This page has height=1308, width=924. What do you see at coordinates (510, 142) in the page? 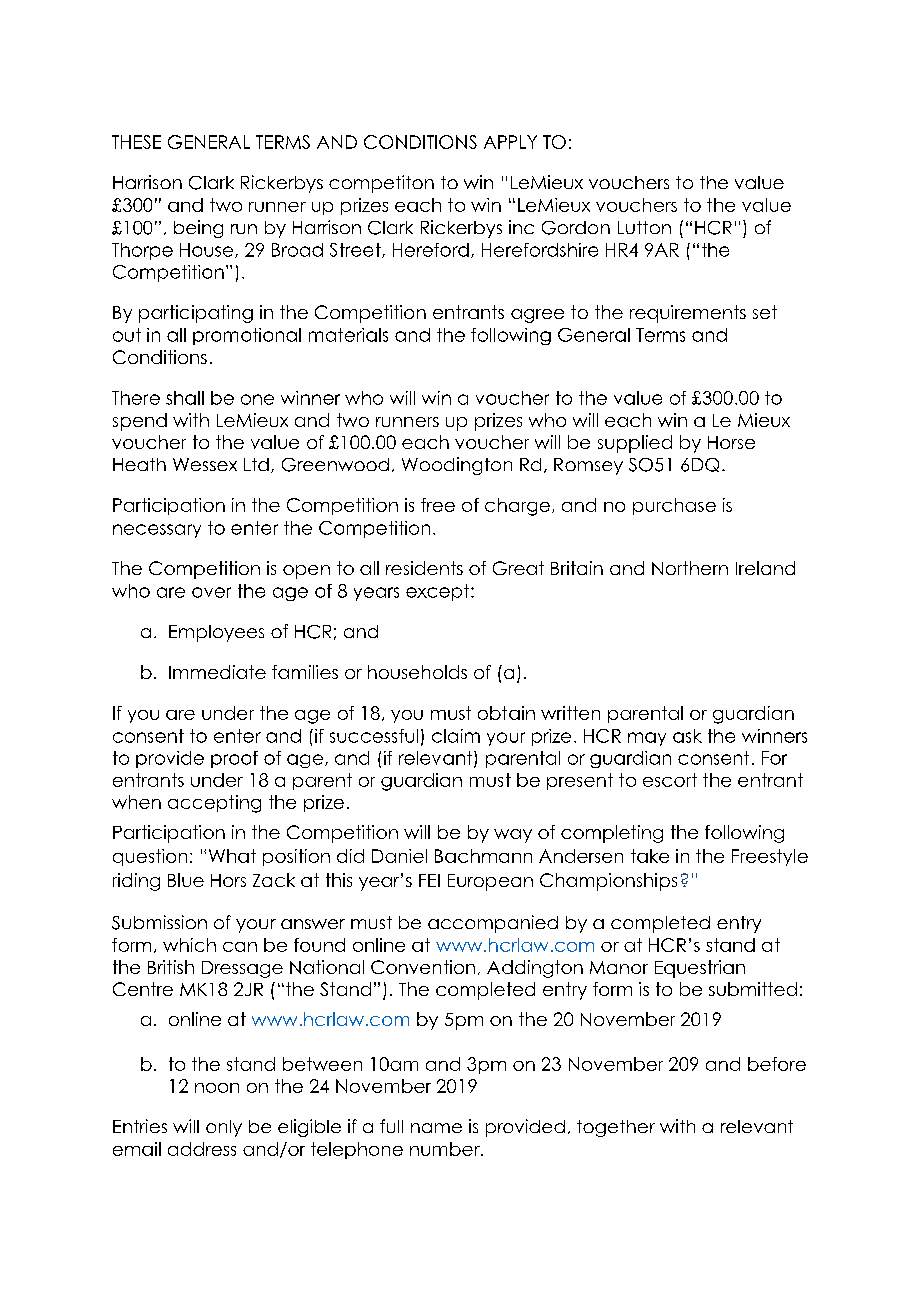
I see `APPLY` at bounding box center [510, 142].
